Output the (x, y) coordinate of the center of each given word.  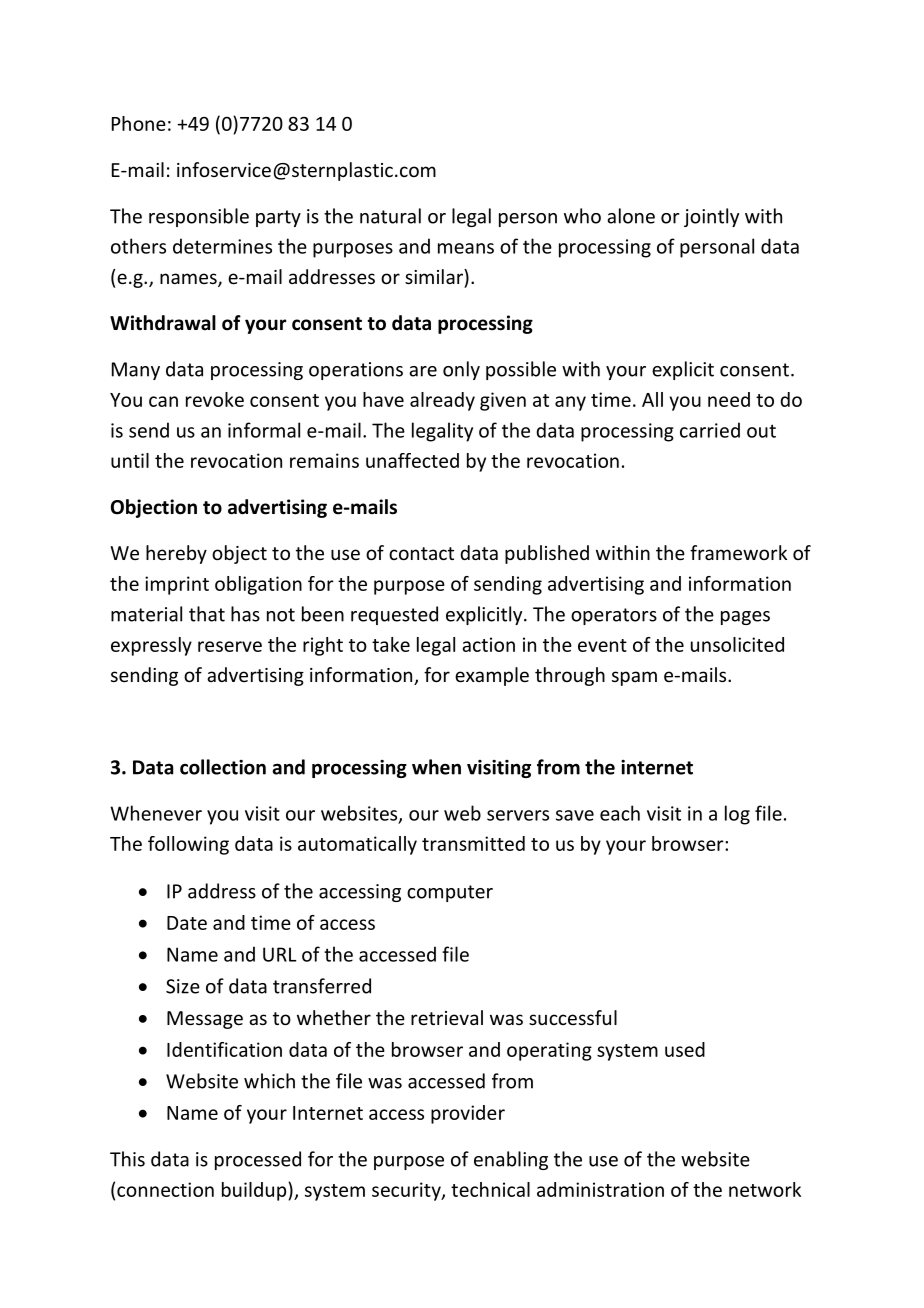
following (188, 845)
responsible (199, 217)
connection (165, 1189)
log (737, 815)
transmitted (473, 843)
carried (710, 430)
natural (390, 216)
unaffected (412, 460)
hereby (176, 554)
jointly (711, 217)
